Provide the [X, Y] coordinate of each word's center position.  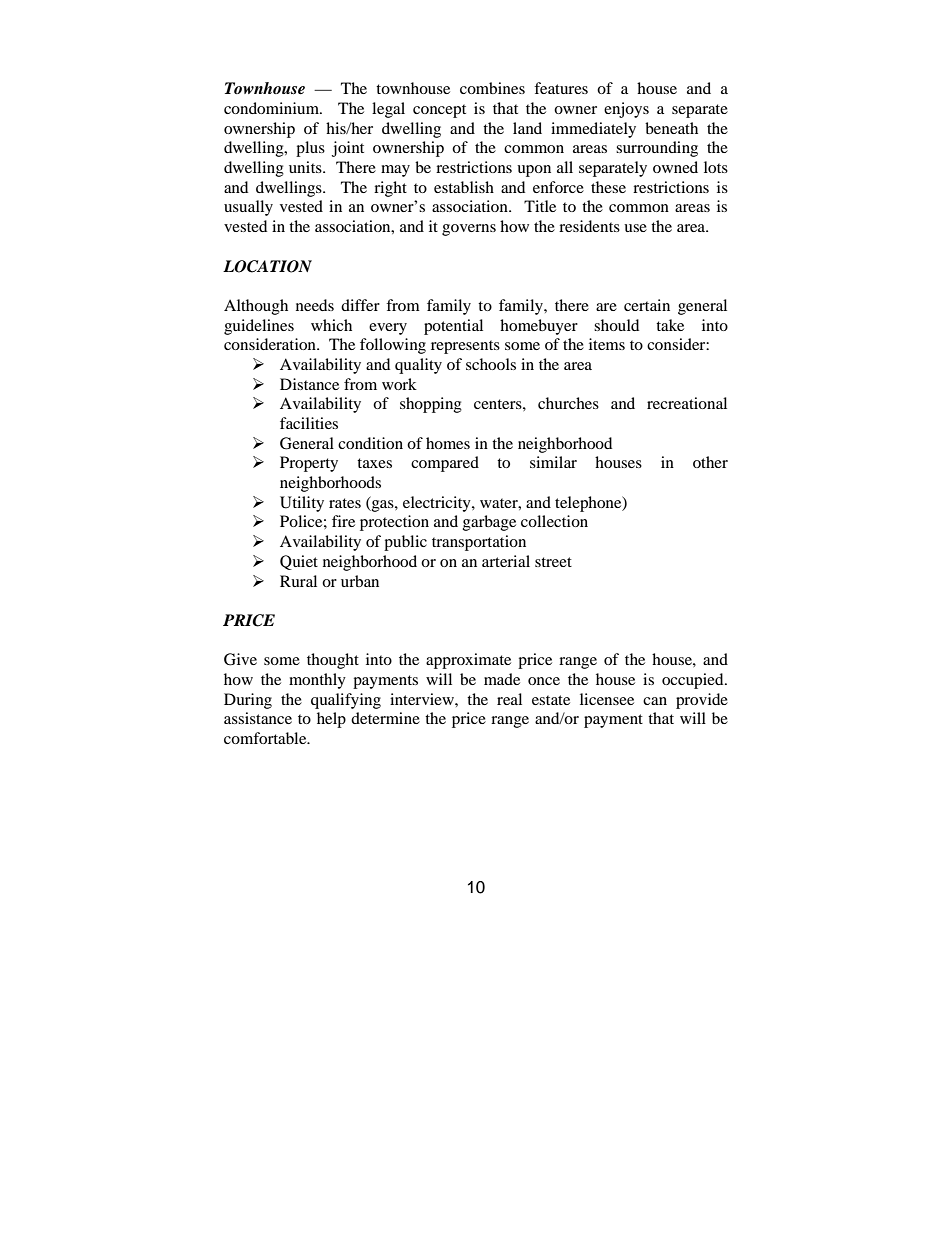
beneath [671, 128]
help [331, 720]
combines [492, 88]
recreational [687, 403]
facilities [309, 423]
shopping [431, 405]
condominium [272, 108]
